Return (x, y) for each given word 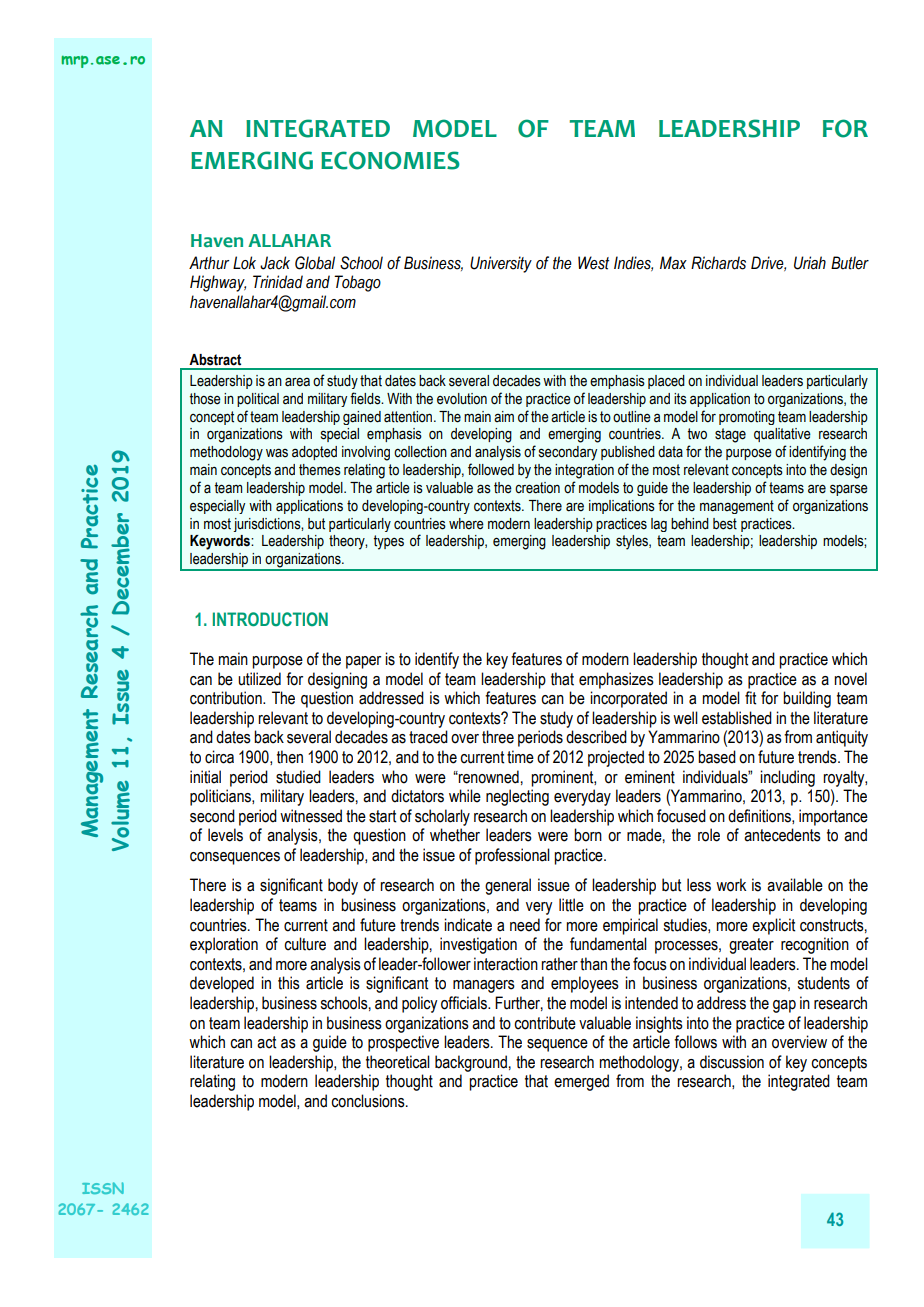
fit (750, 698)
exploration (224, 945)
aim (504, 416)
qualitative (782, 435)
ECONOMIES (390, 160)
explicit (773, 926)
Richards (718, 263)
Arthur (209, 263)
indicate (468, 925)
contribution (227, 698)
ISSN (103, 1188)
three (498, 737)
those (205, 399)
